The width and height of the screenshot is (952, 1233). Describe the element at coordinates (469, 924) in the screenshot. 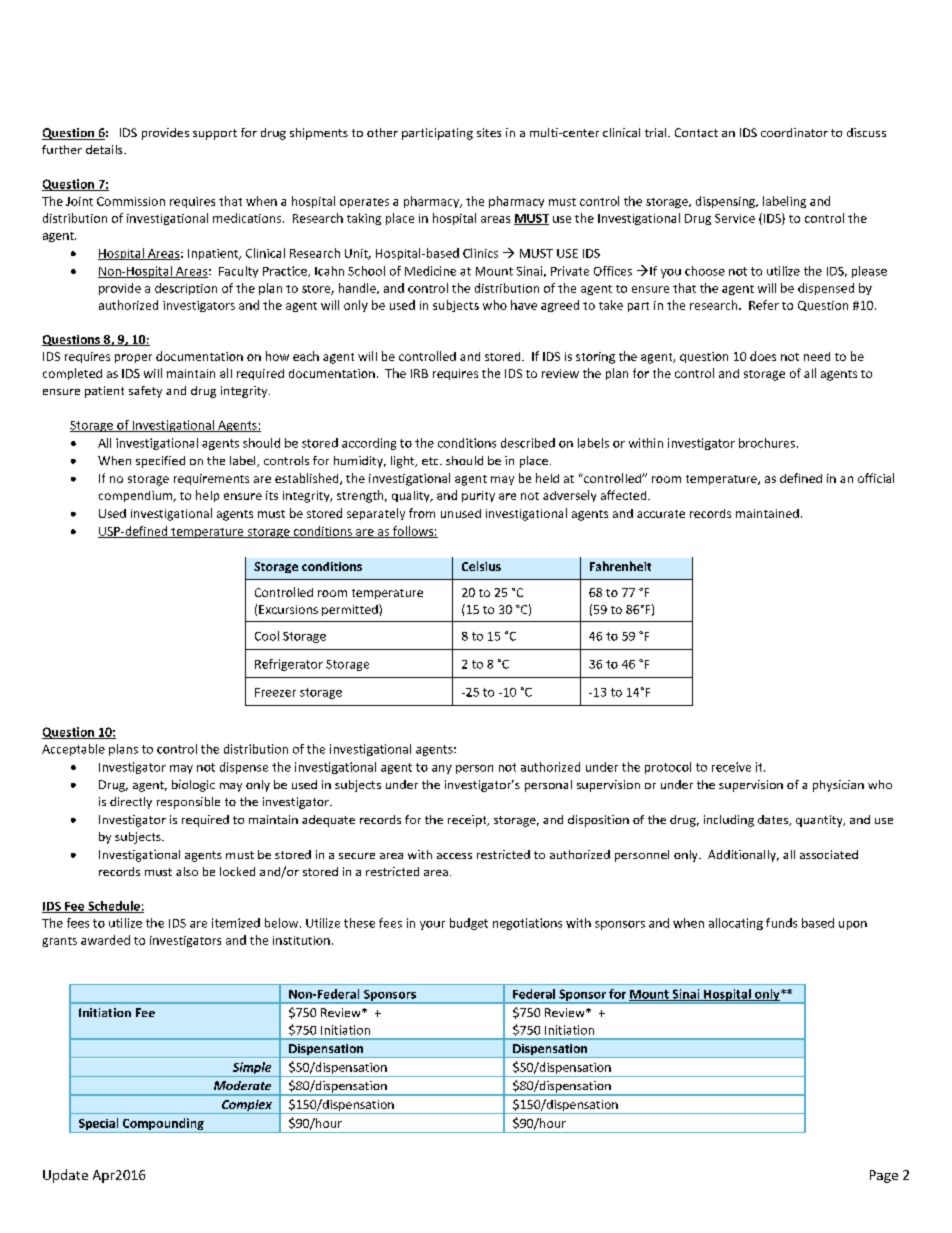

I see `budget` at that location.
